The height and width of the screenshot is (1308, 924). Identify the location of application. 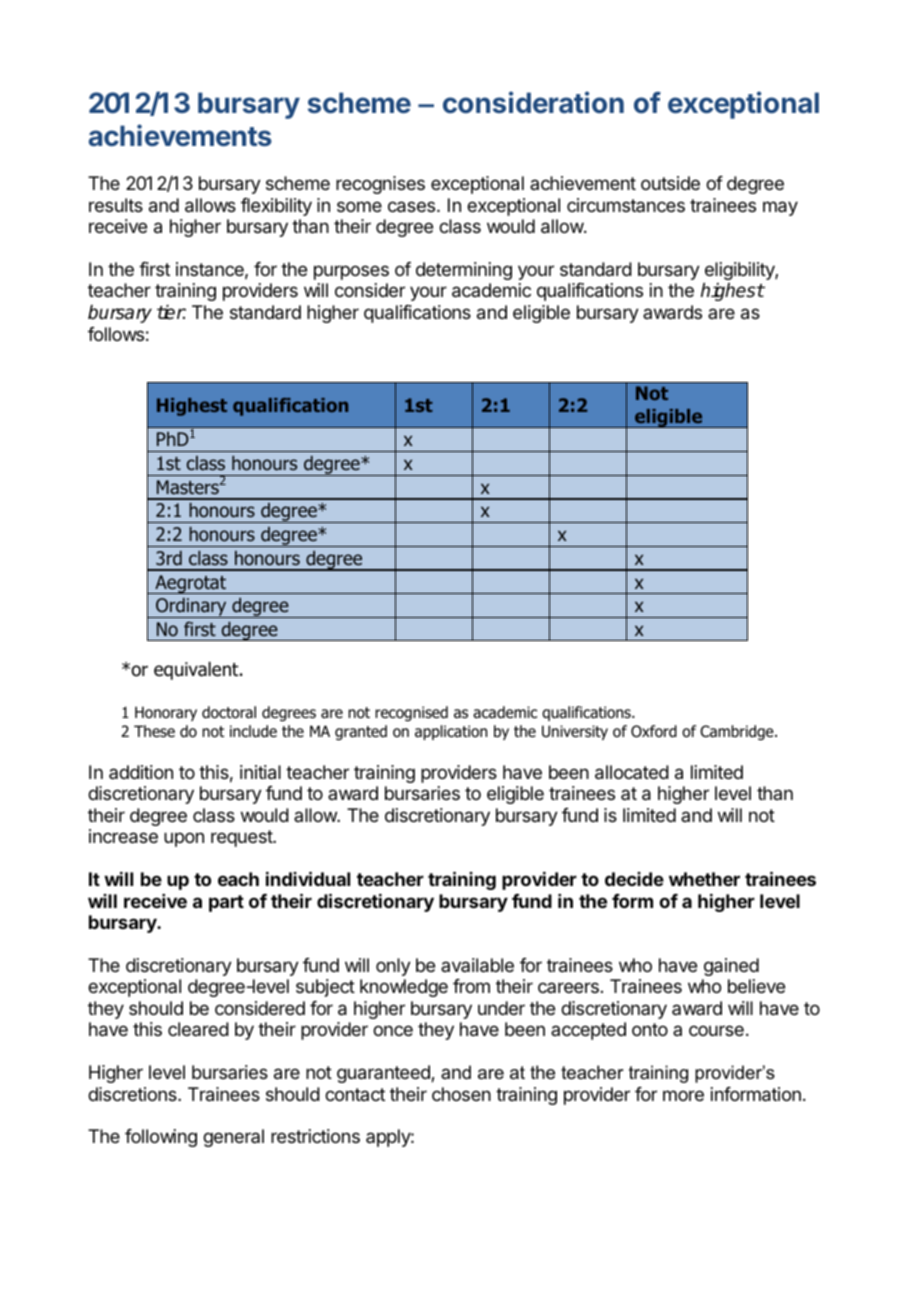
(451, 732).
